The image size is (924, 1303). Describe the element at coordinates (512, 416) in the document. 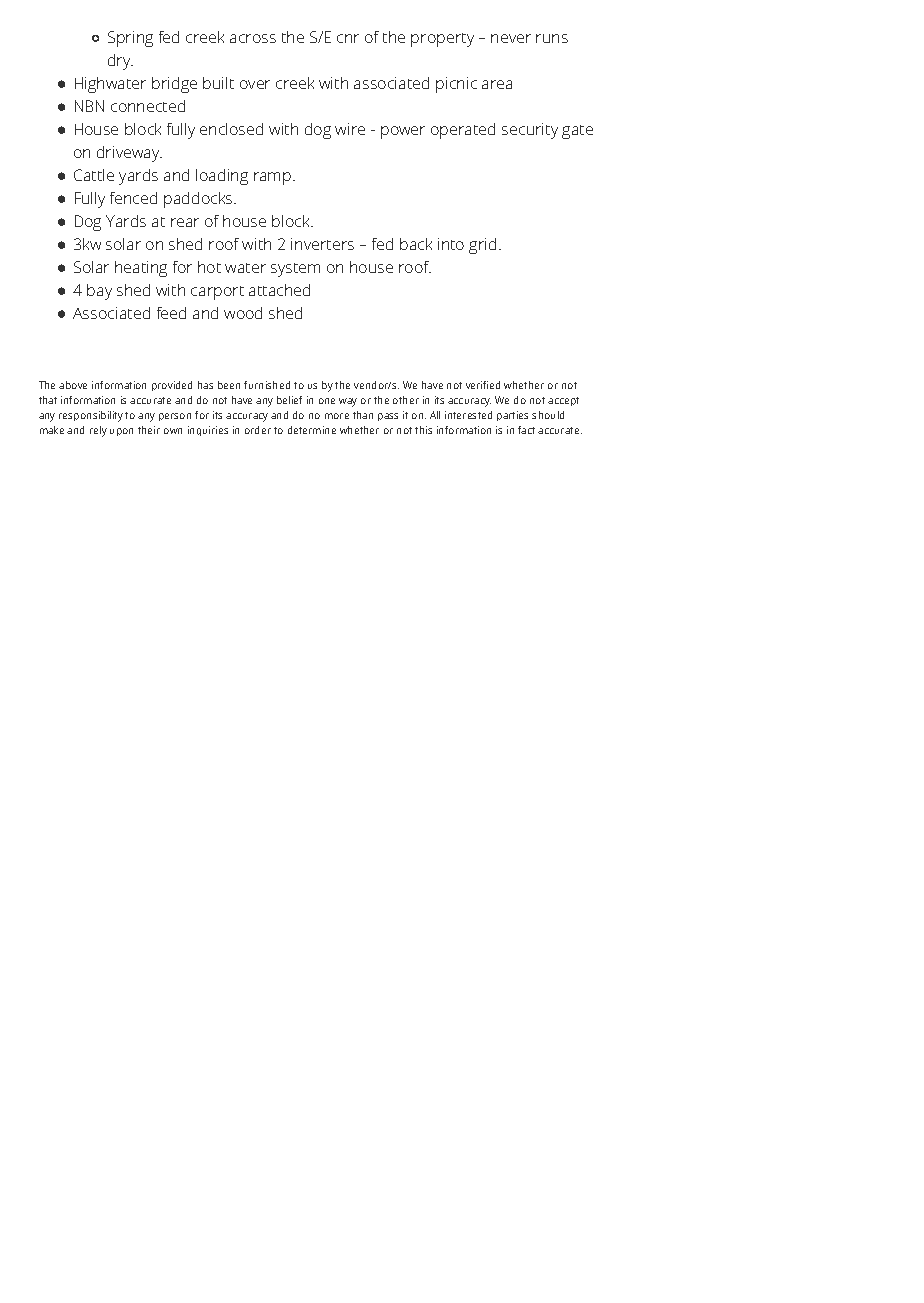

I see `parties` at that location.
